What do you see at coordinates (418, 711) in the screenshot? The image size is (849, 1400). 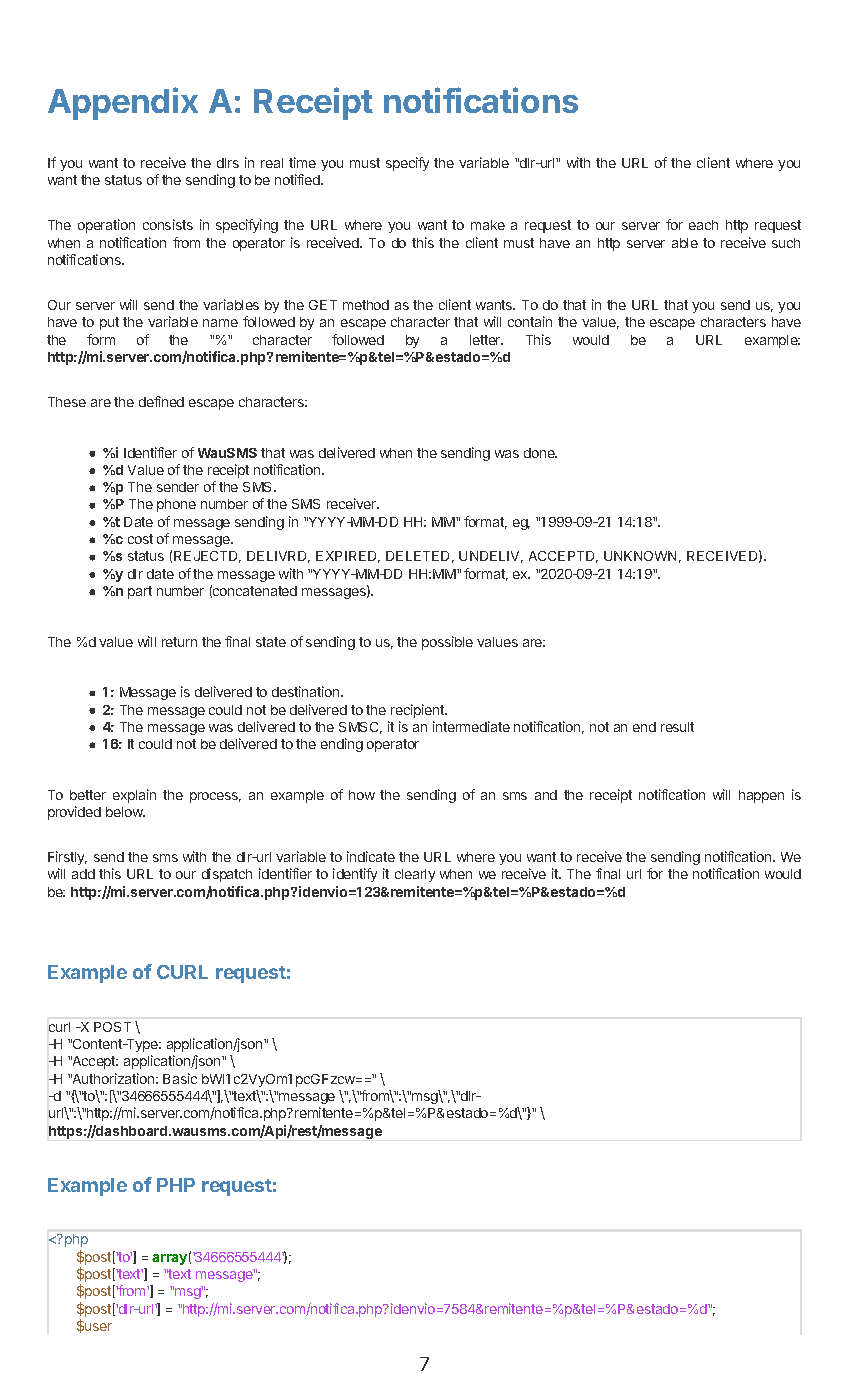 I see `recipient` at bounding box center [418, 711].
